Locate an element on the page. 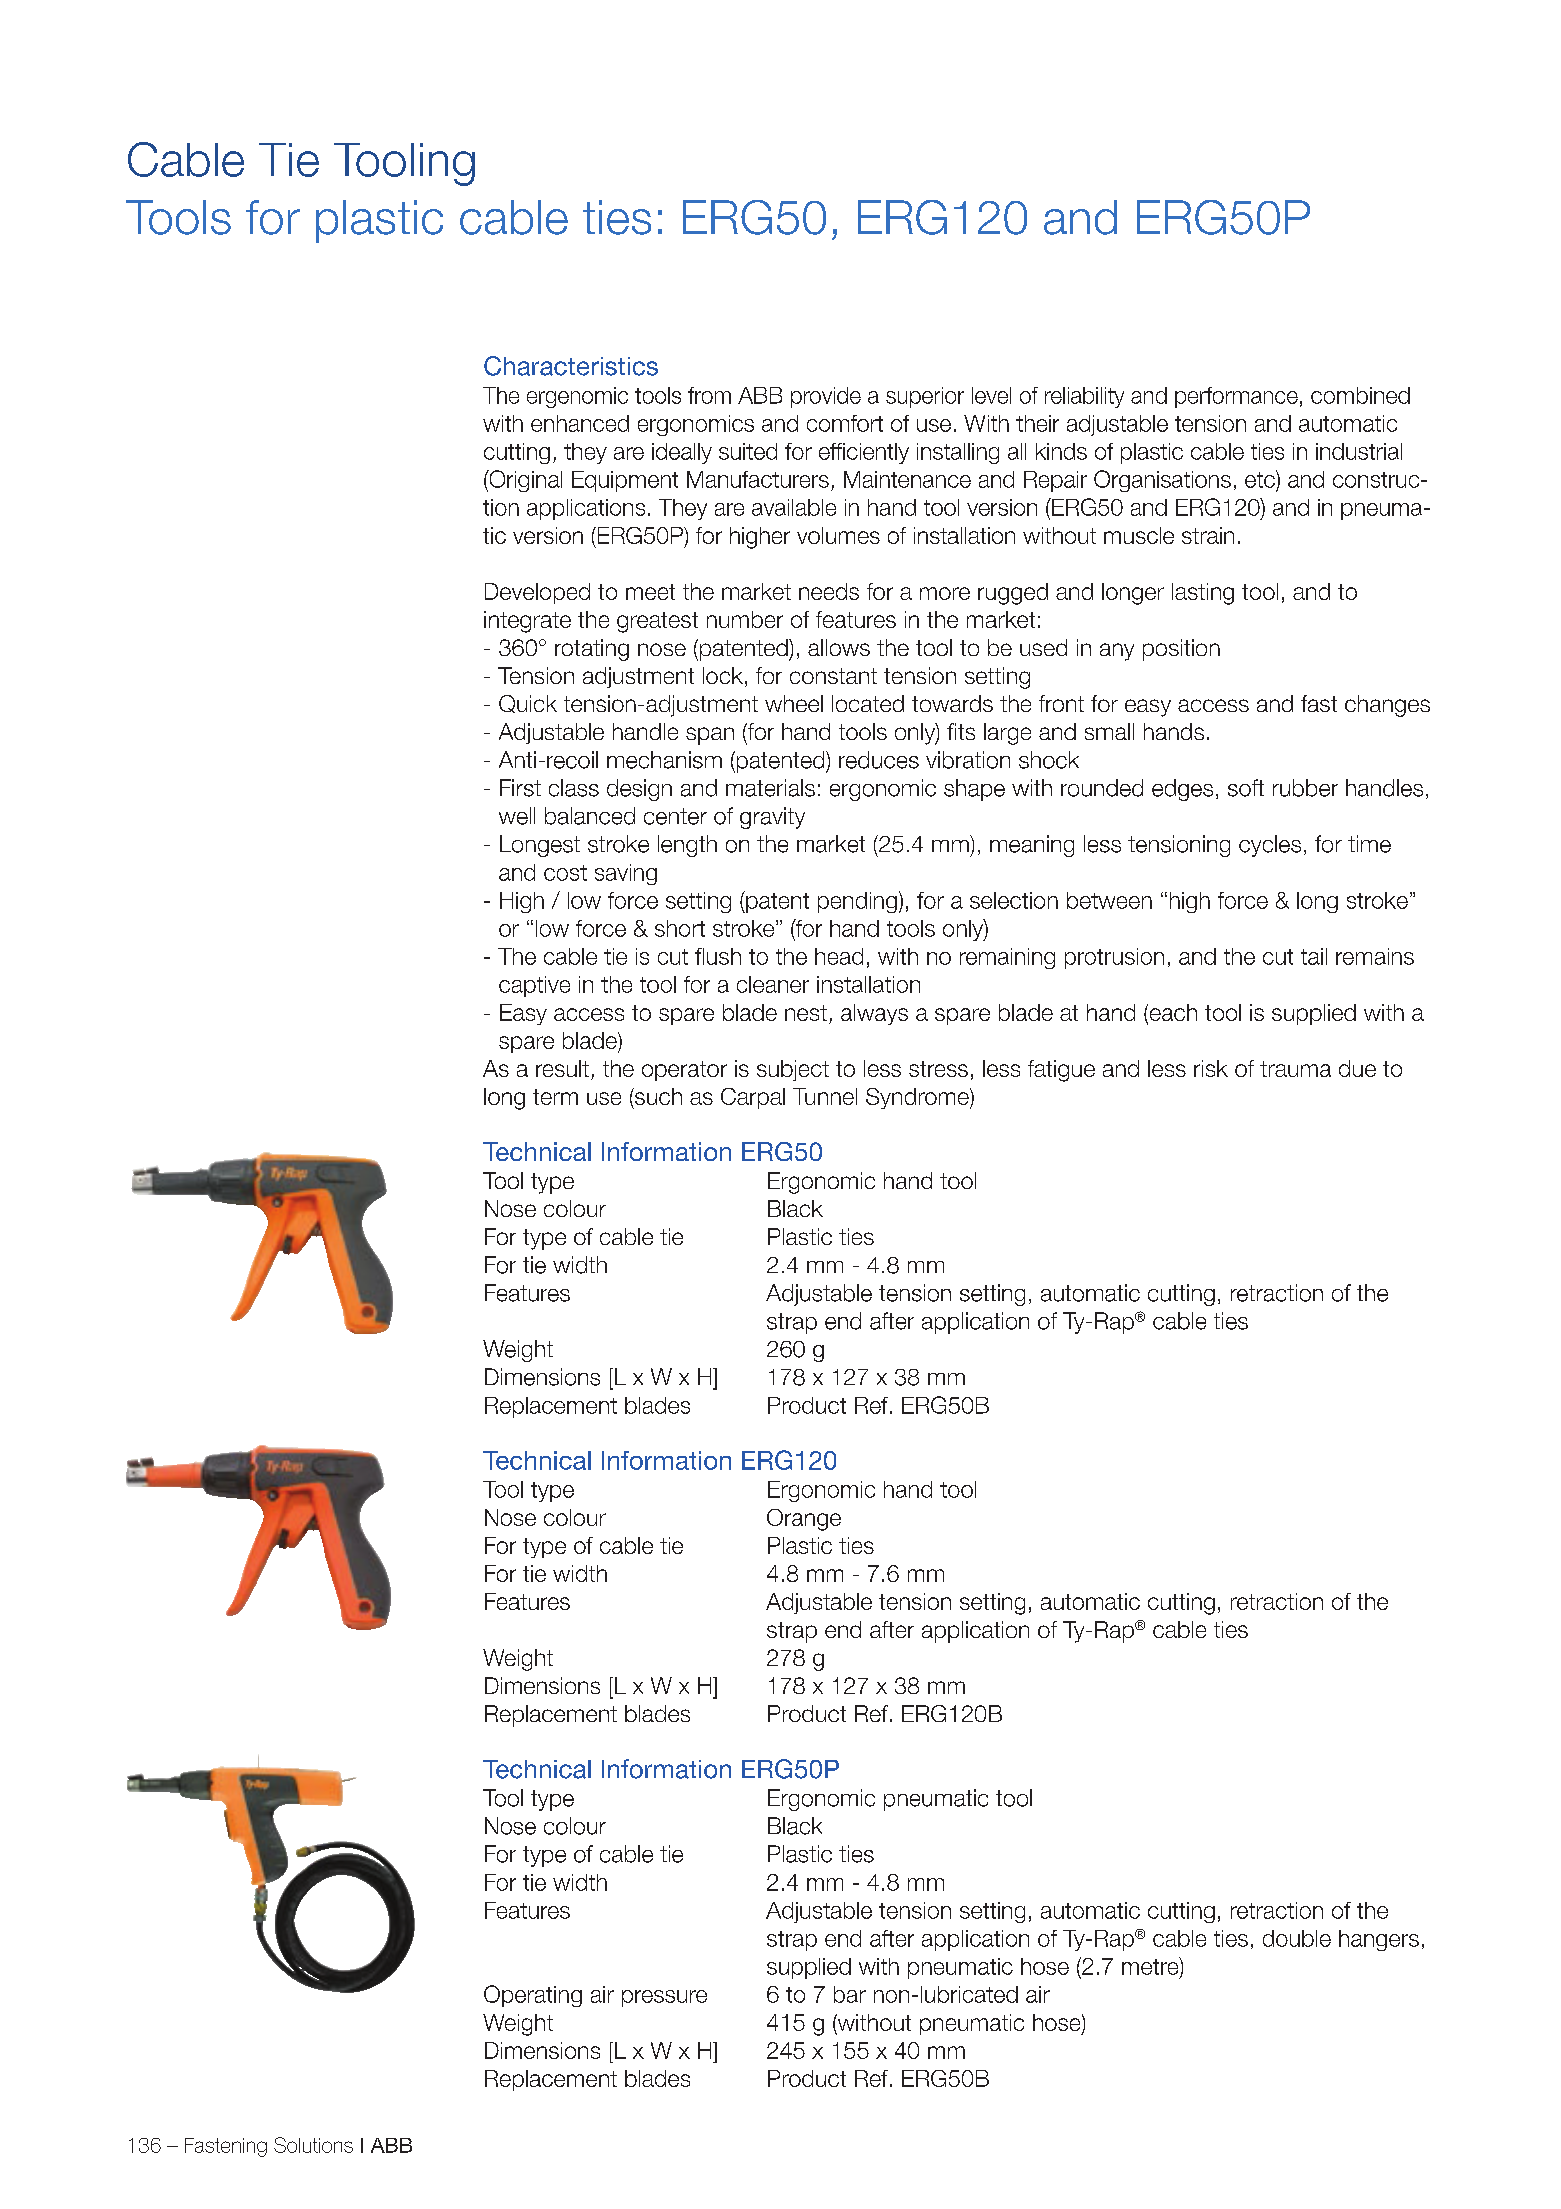  pressure is located at coordinates (664, 1998).
